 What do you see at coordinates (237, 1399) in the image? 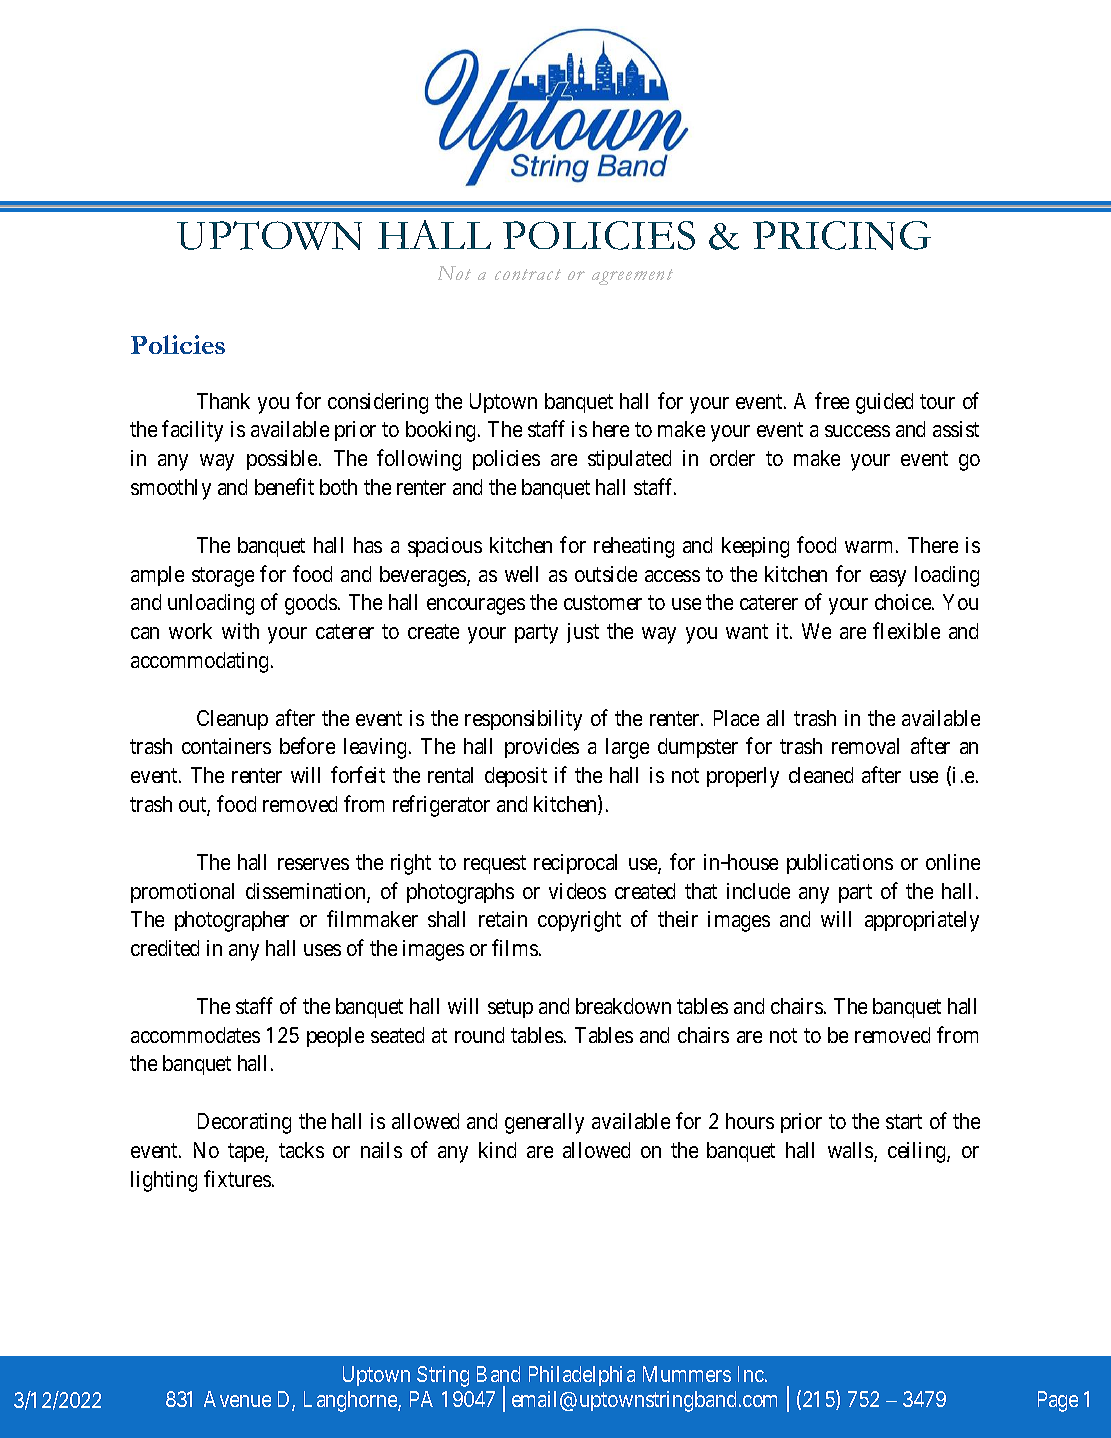
I see `Avenue` at bounding box center [237, 1399].
